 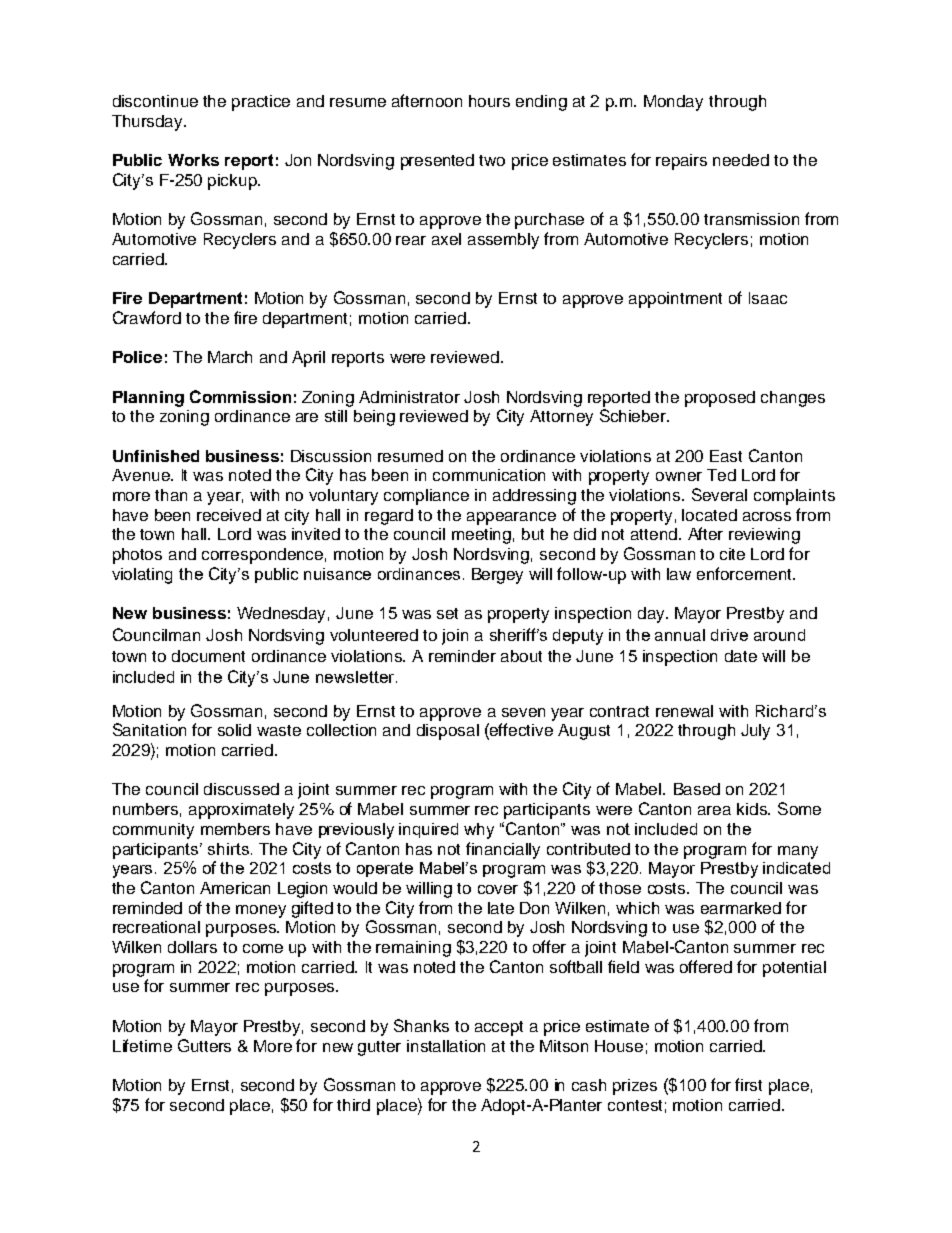 I want to click on solid, so click(x=234, y=730).
